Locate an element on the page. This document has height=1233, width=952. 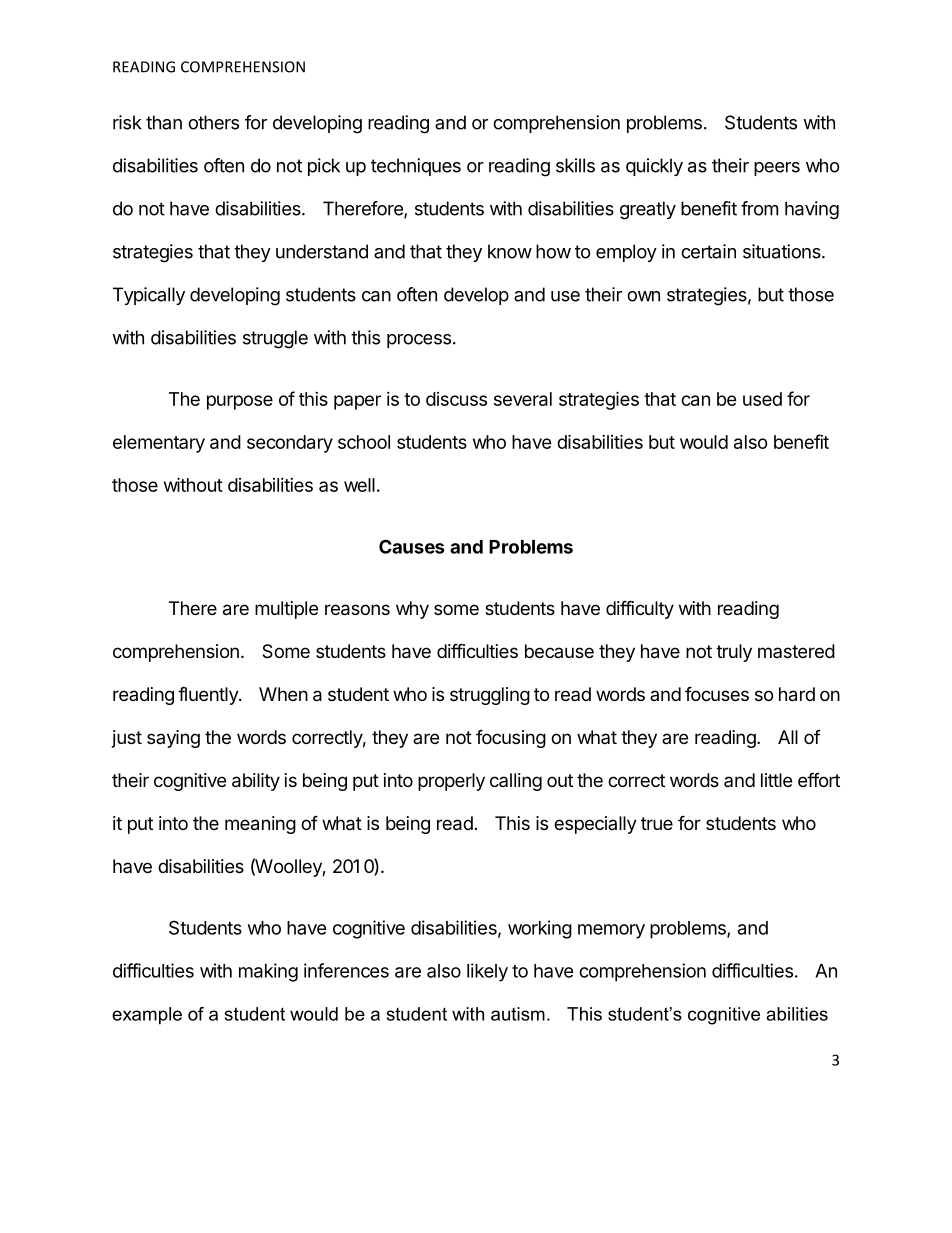
focuses is located at coordinates (717, 693).
